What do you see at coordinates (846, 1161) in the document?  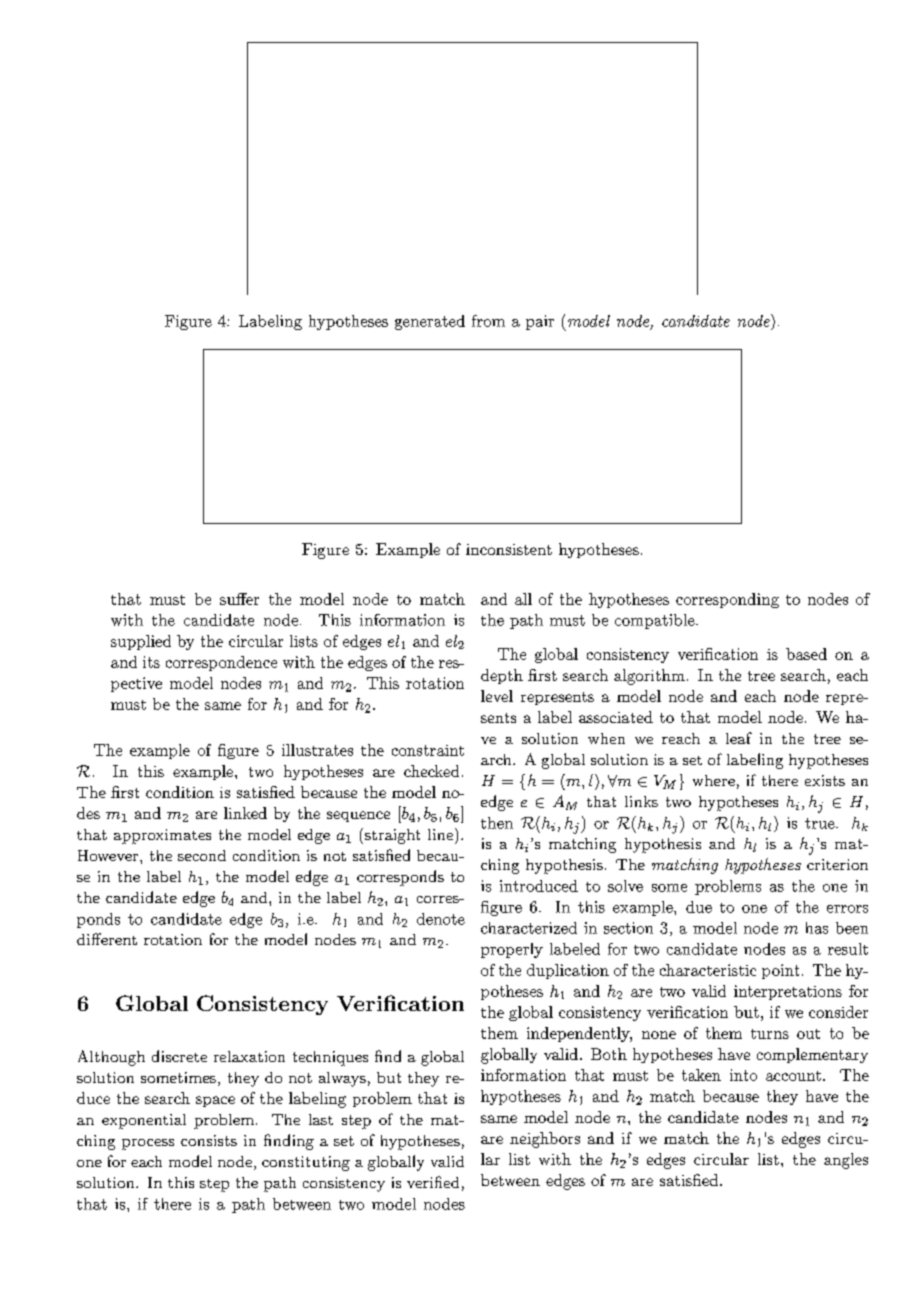 I see `angles` at bounding box center [846, 1161].
